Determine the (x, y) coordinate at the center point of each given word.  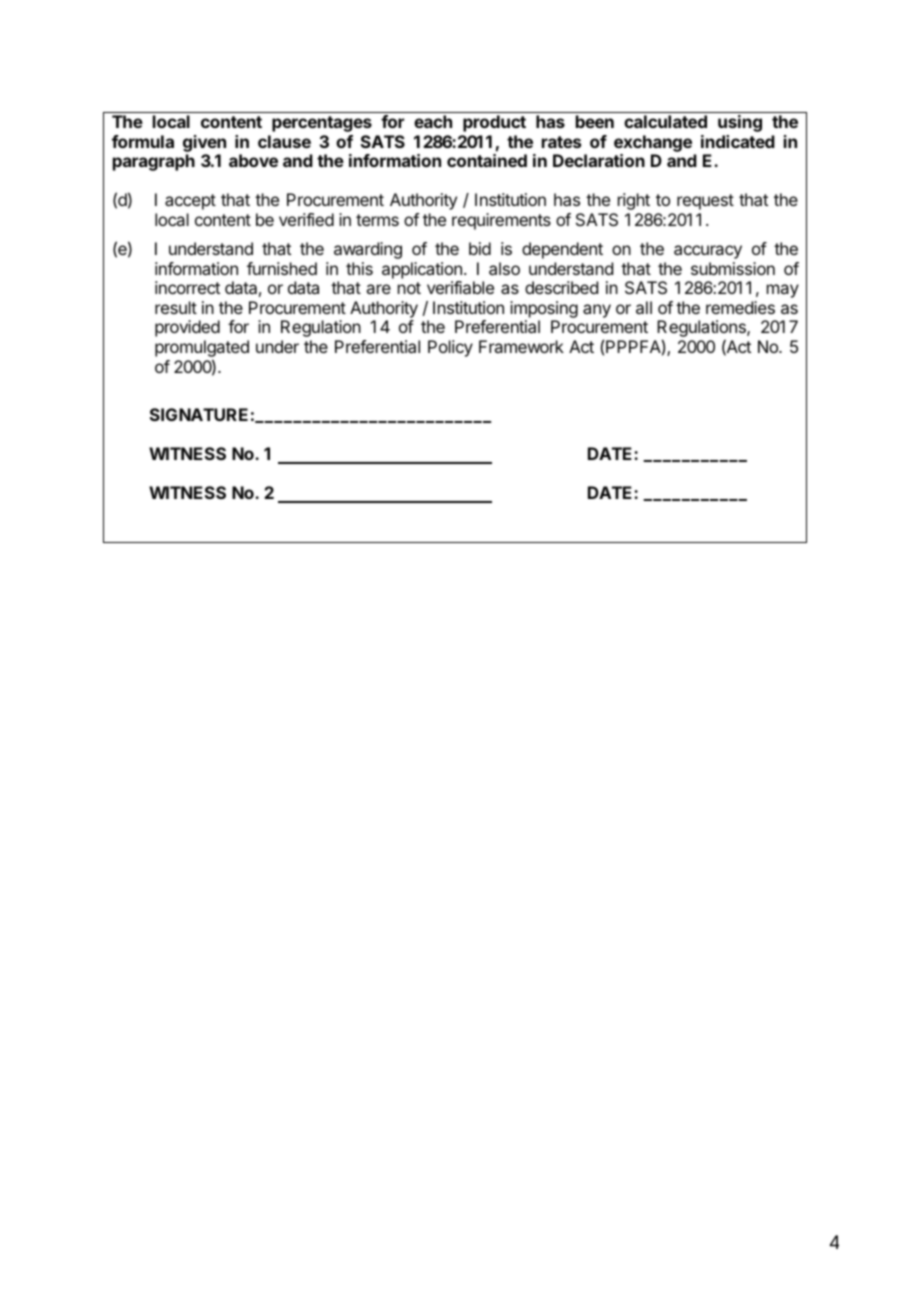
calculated (665, 121)
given (204, 143)
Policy (450, 348)
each (433, 121)
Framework (521, 346)
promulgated (202, 350)
